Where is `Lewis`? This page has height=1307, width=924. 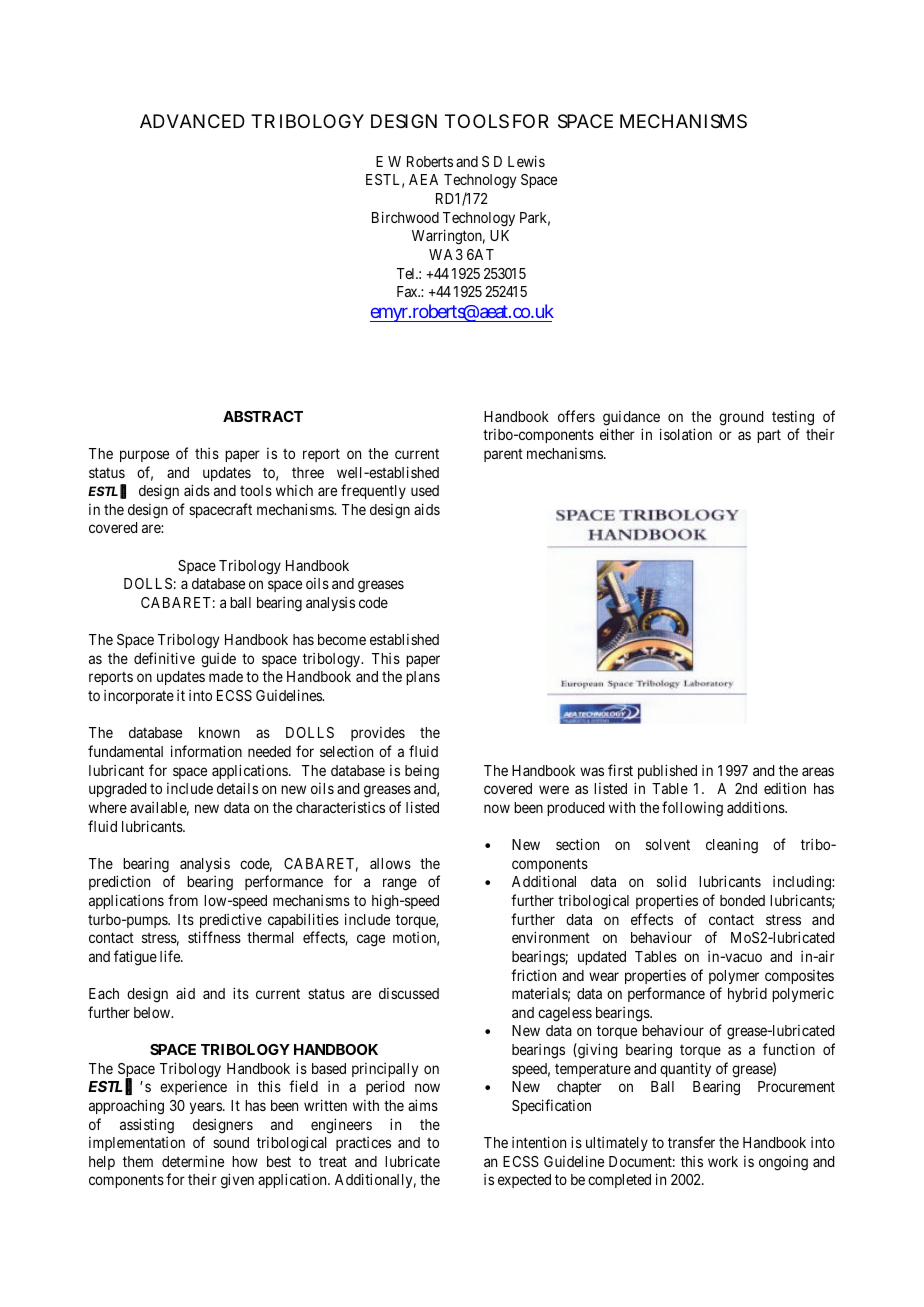 Lewis is located at coordinates (526, 161).
